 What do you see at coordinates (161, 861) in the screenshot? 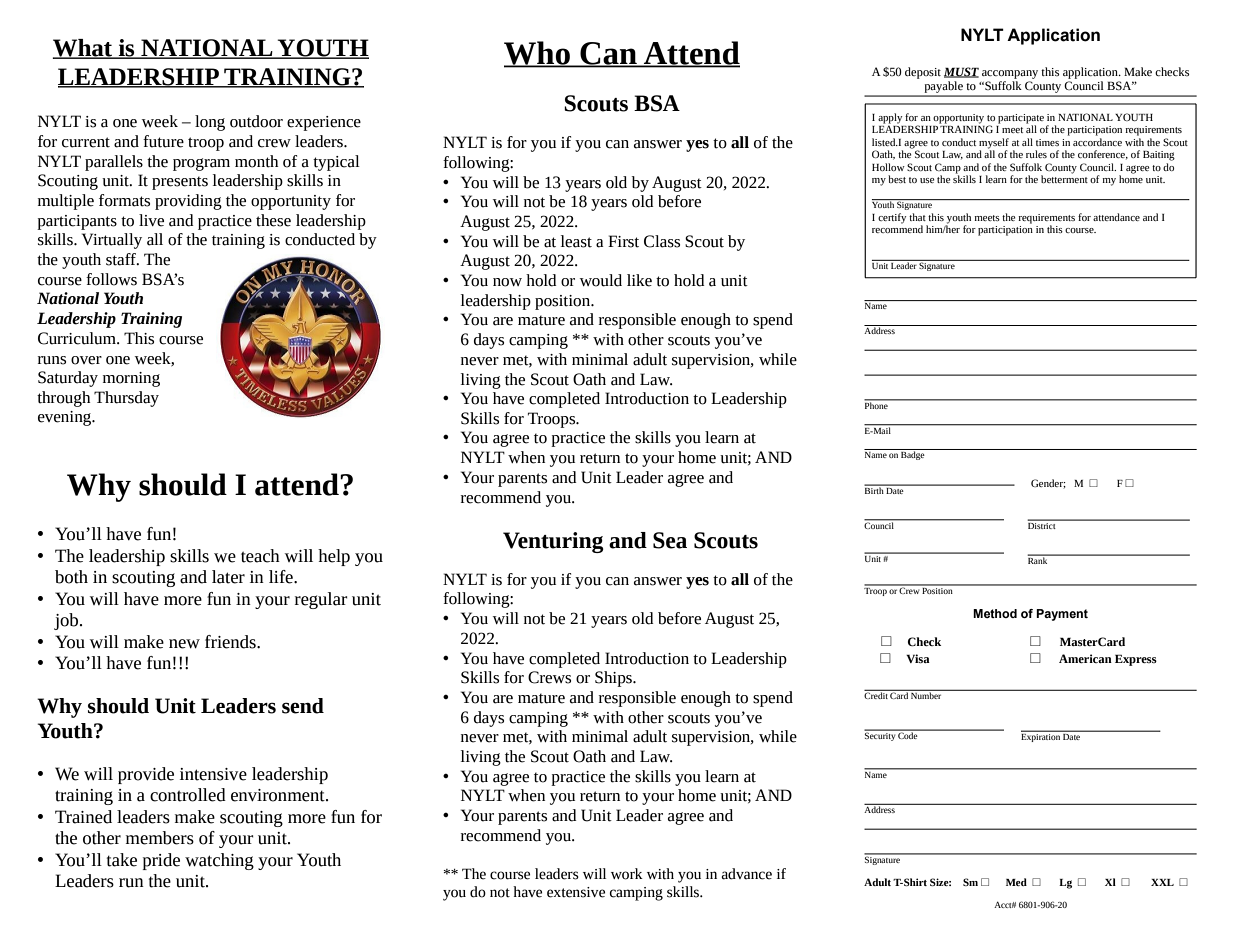
I see `pride` at bounding box center [161, 861].
